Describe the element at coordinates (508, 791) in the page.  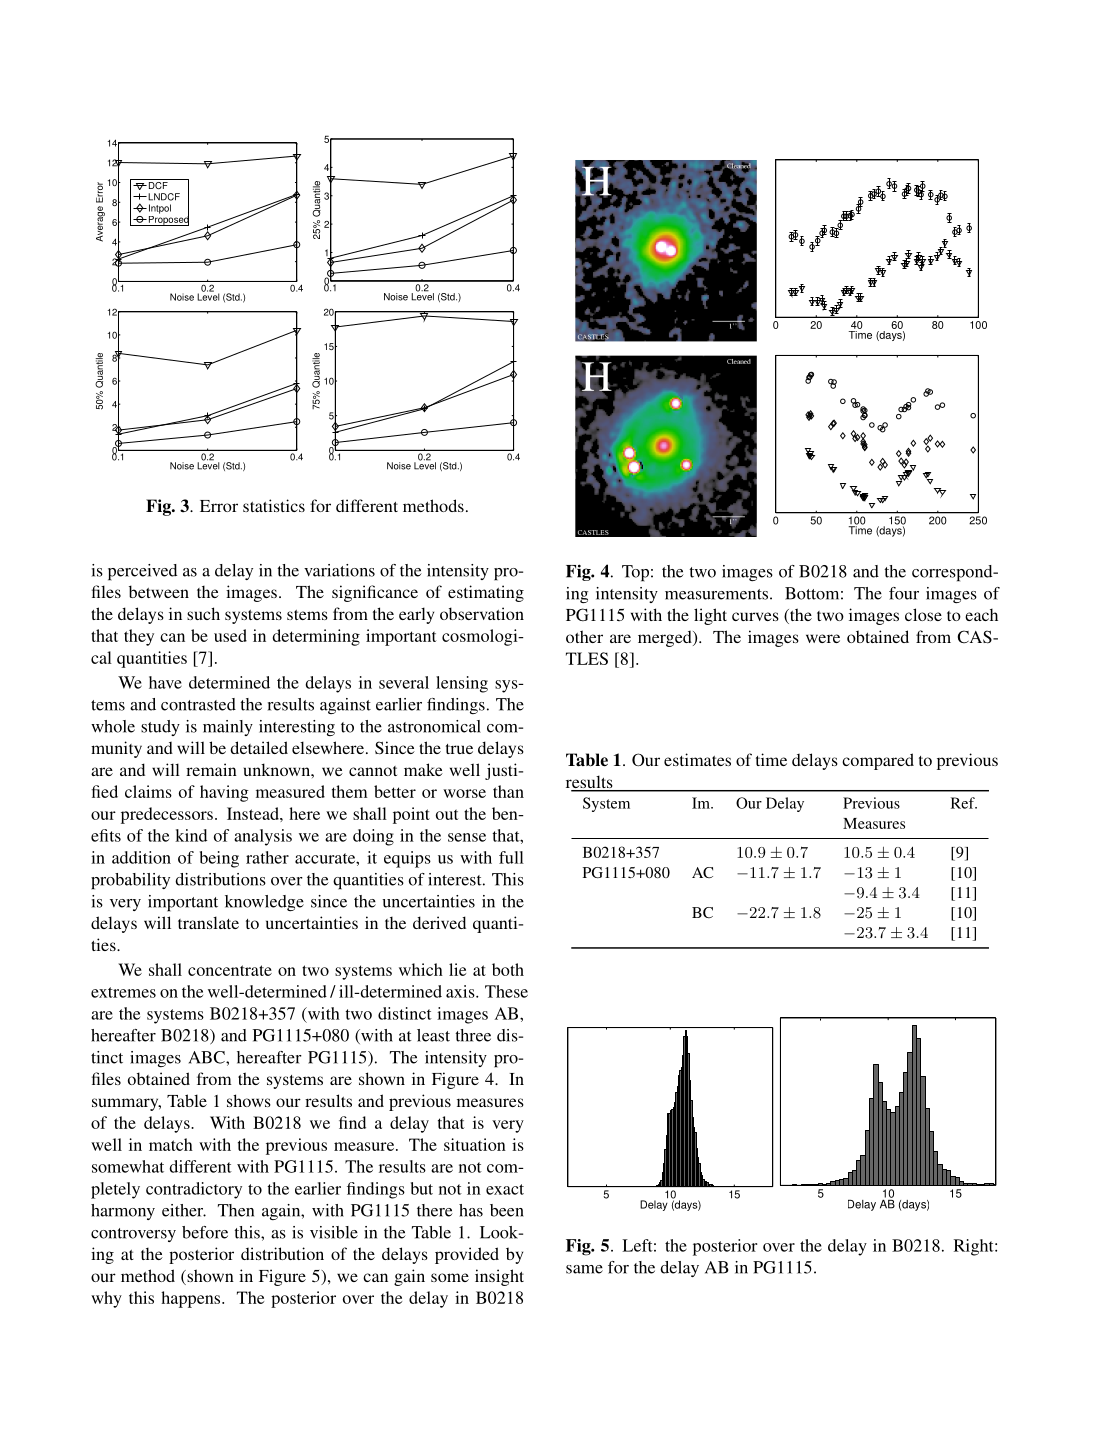
I see `than` at that location.
